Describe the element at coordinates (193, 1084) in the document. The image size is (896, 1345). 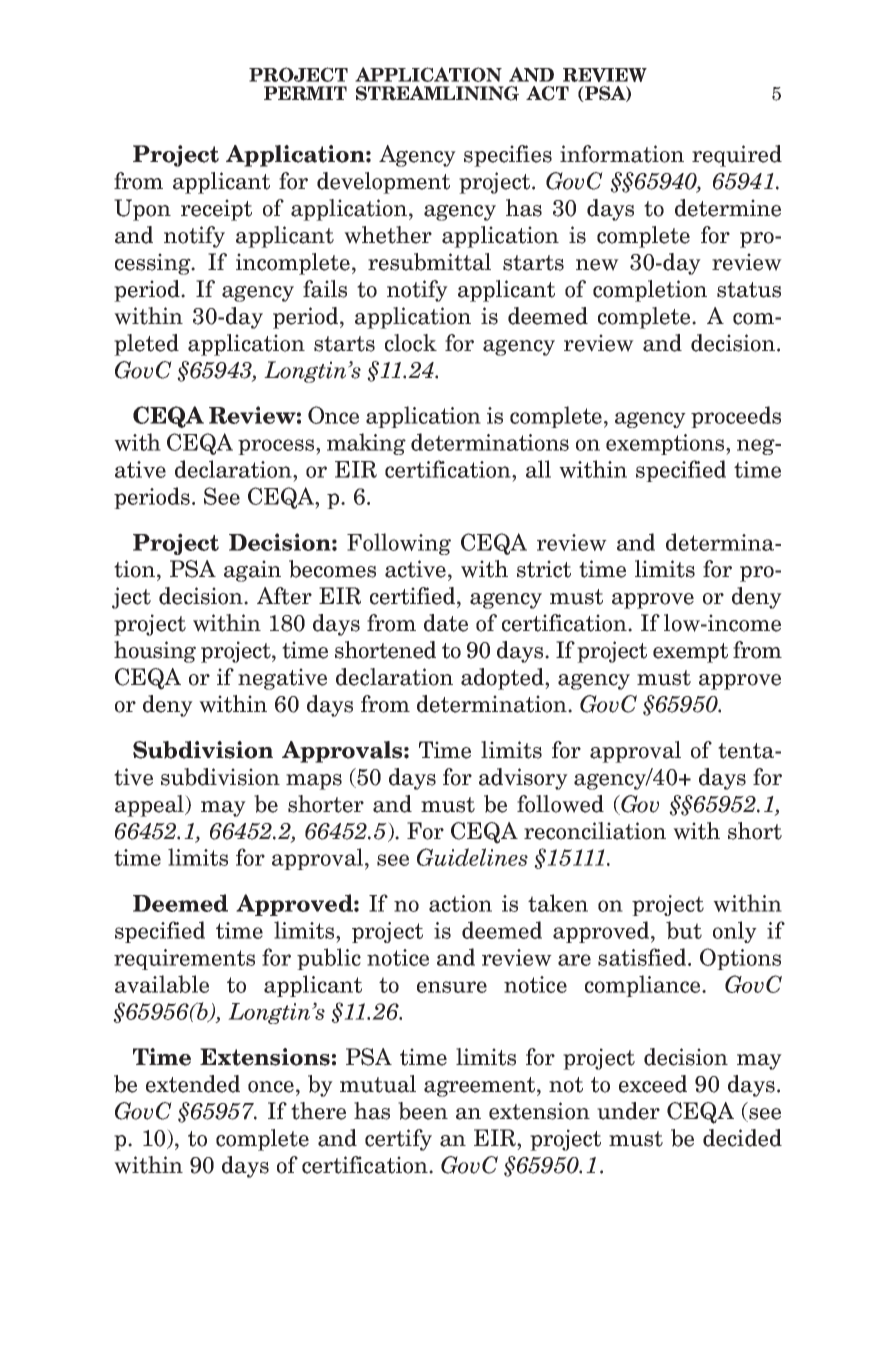
I see `extended` at that location.
